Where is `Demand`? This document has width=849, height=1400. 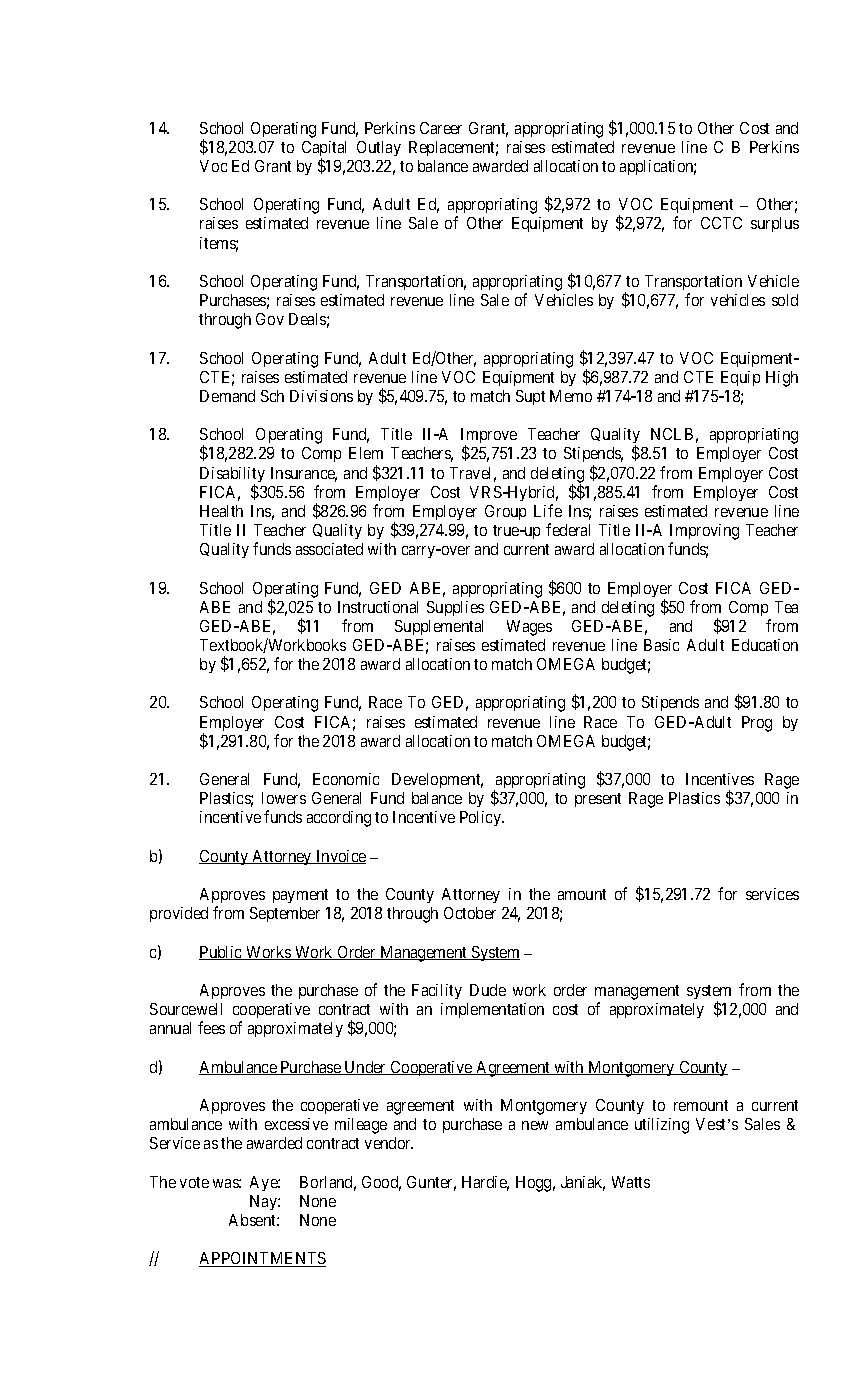
Demand is located at coordinates (227, 396).
